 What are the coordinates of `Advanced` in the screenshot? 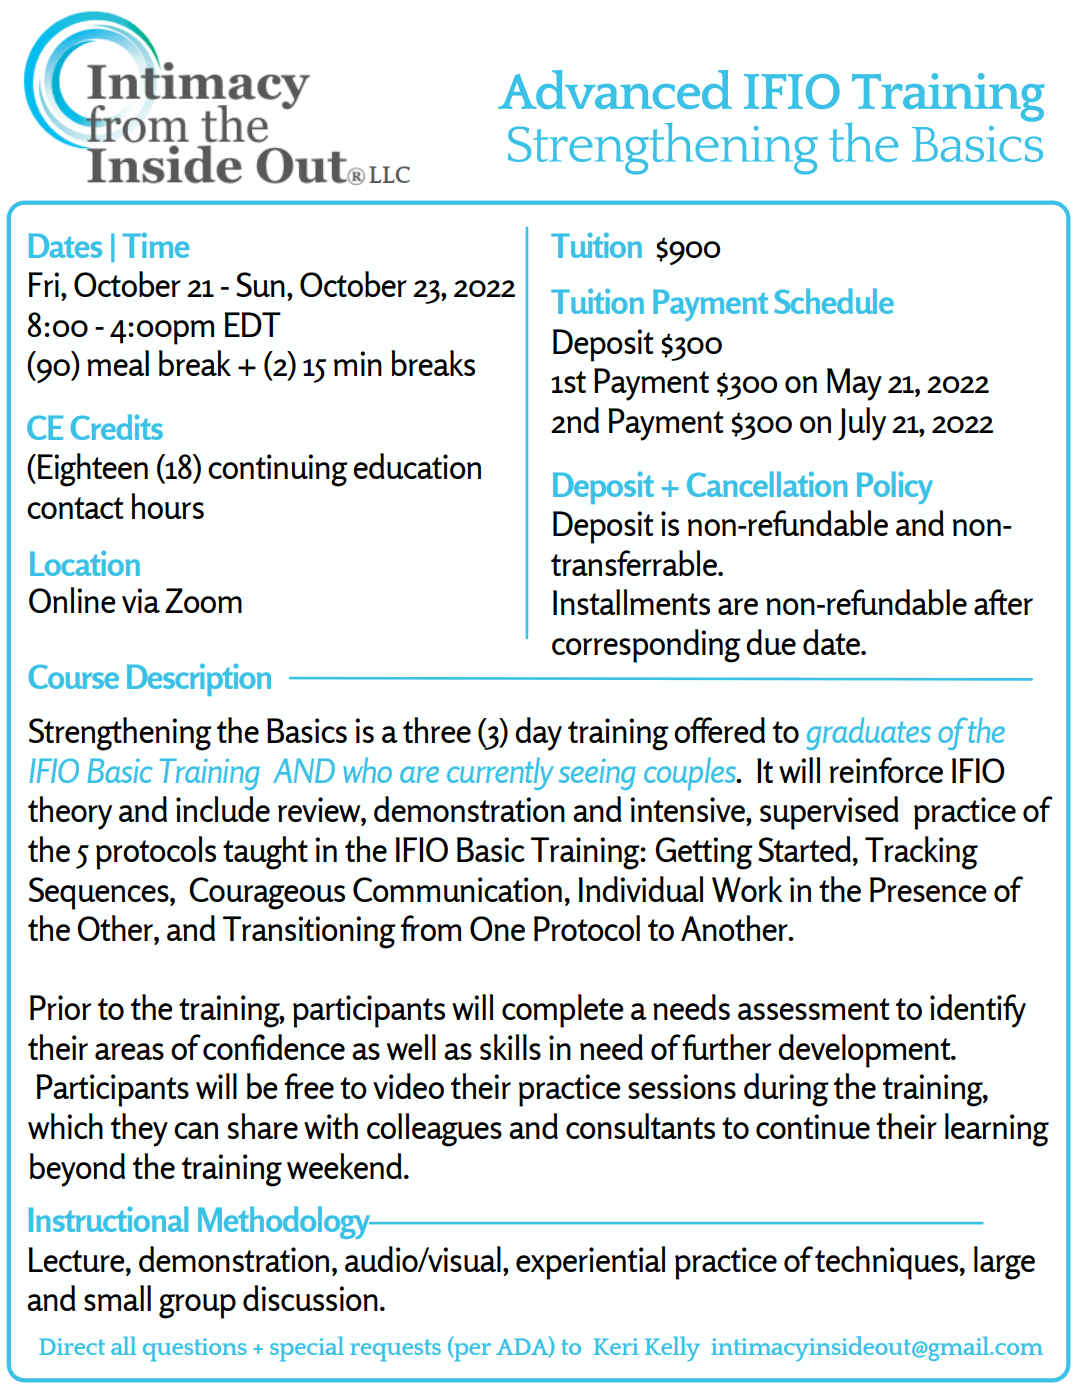 It's located at (615, 89).
